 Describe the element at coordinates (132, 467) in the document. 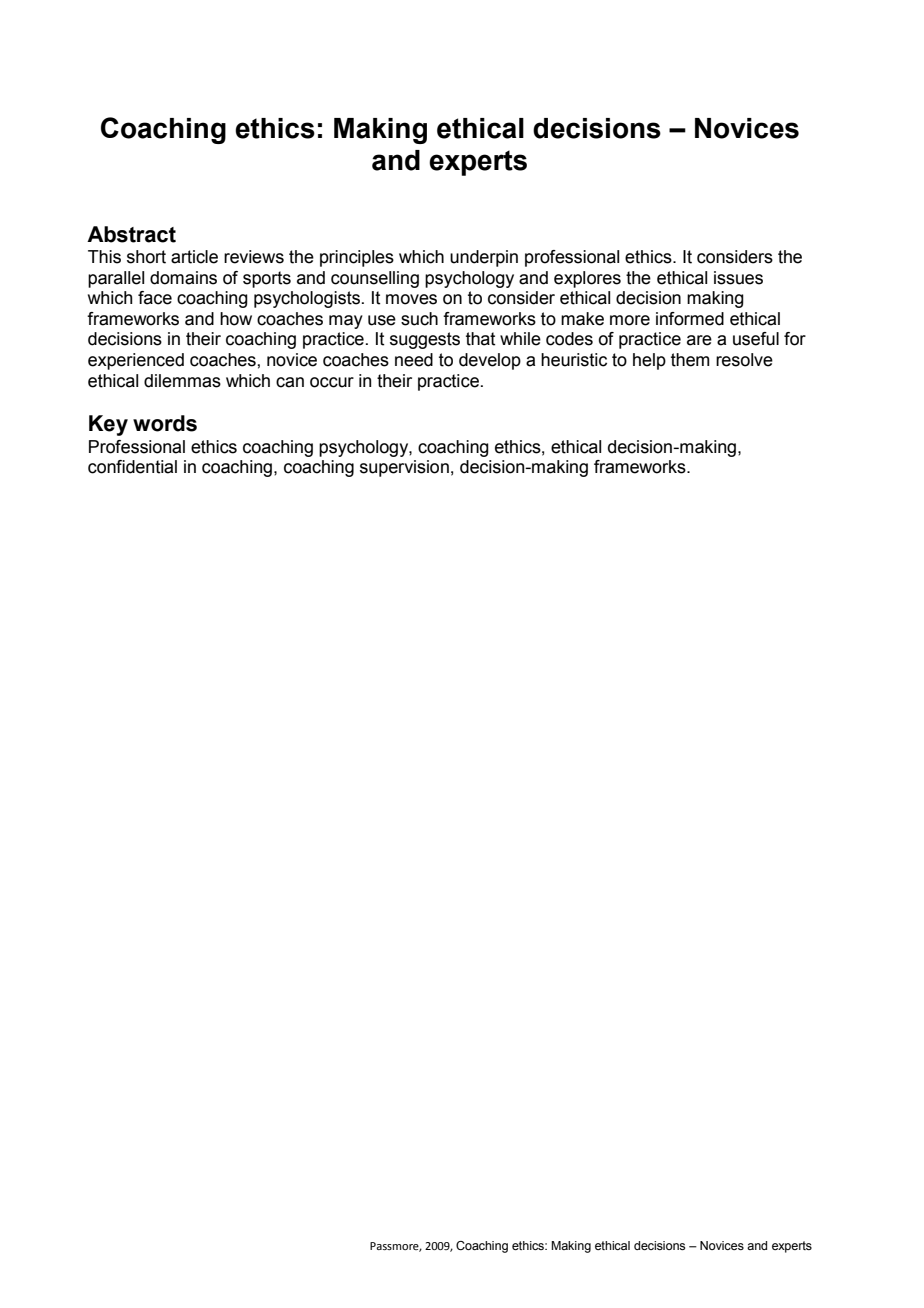

I see `confidential` at that location.
